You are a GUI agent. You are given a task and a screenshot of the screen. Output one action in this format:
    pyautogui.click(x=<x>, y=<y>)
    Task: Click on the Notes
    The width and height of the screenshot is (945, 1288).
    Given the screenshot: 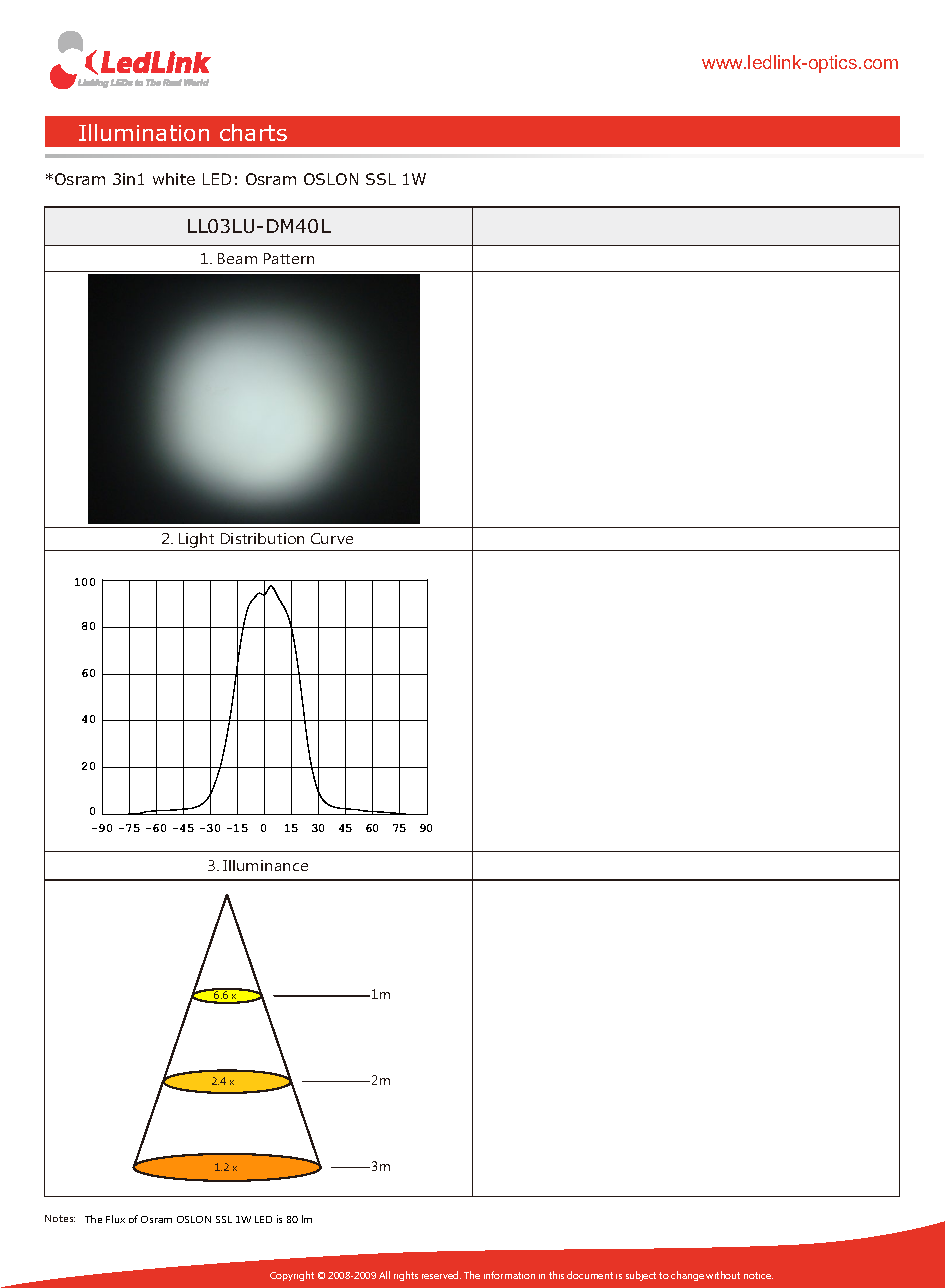 What is the action you would take?
    pyautogui.click(x=60, y=1218)
